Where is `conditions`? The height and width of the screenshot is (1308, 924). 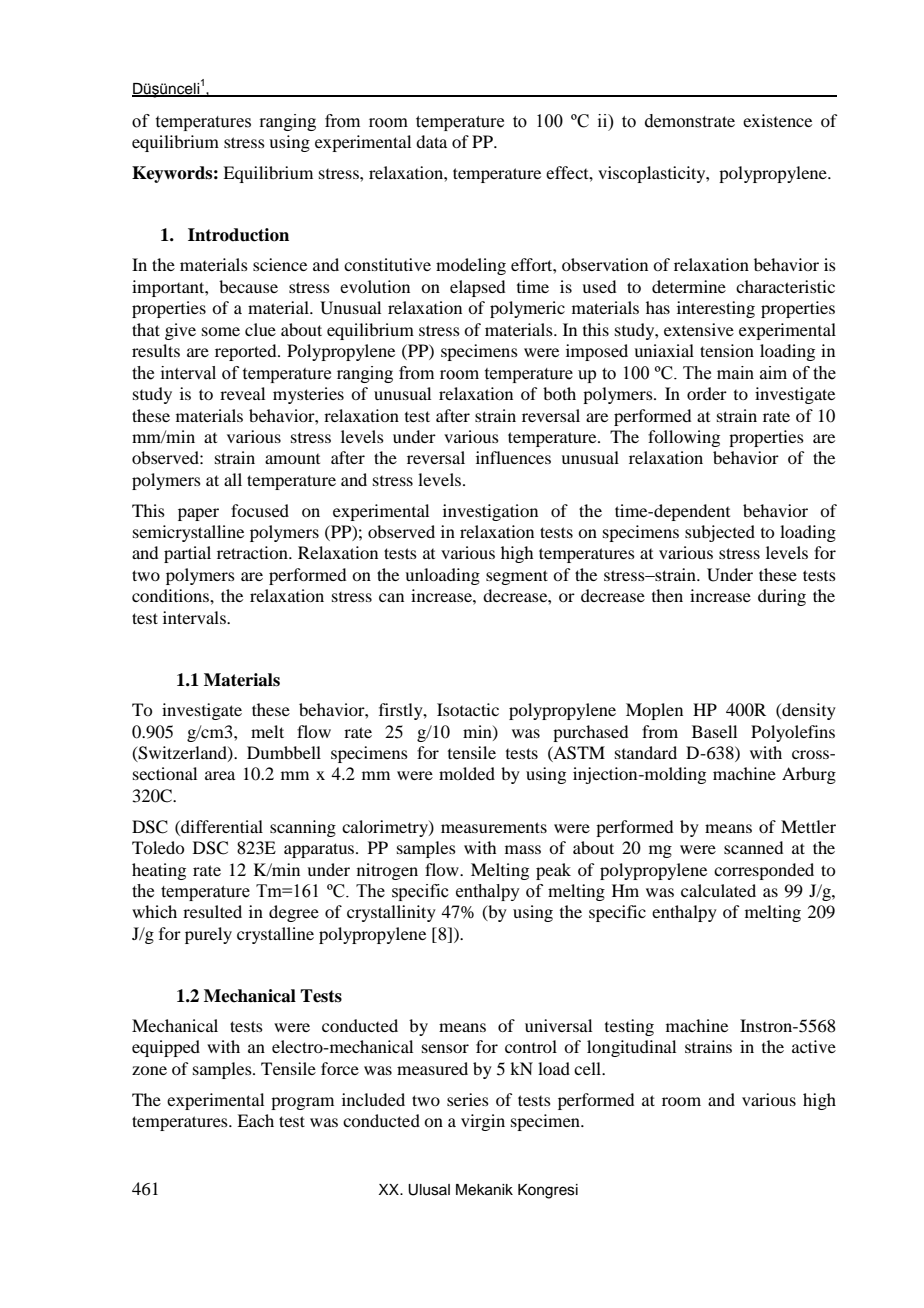
conditions is located at coordinates (171, 595).
